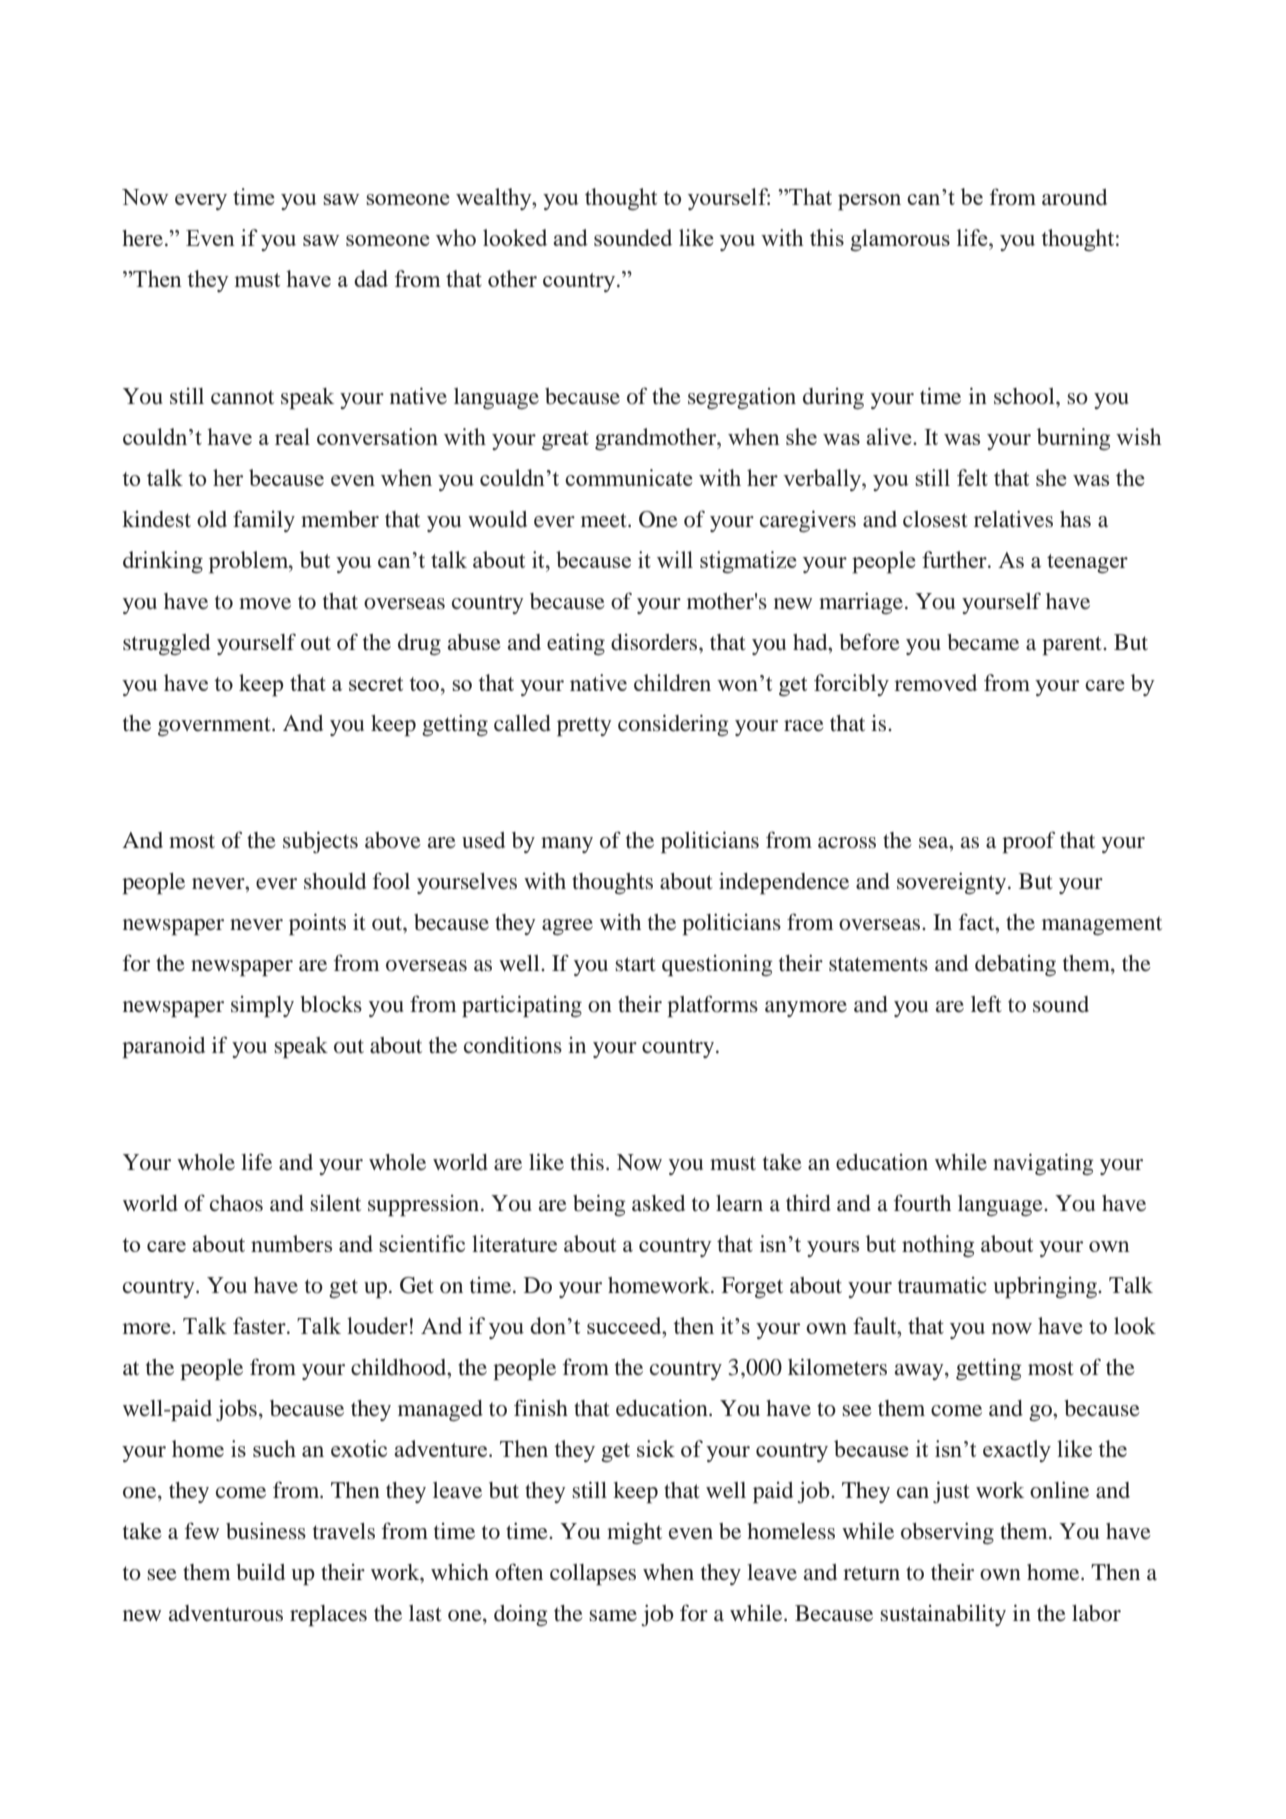 The width and height of the screenshot is (1286, 1819). Describe the element at coordinates (260, 1572) in the screenshot. I see `build` at that location.
